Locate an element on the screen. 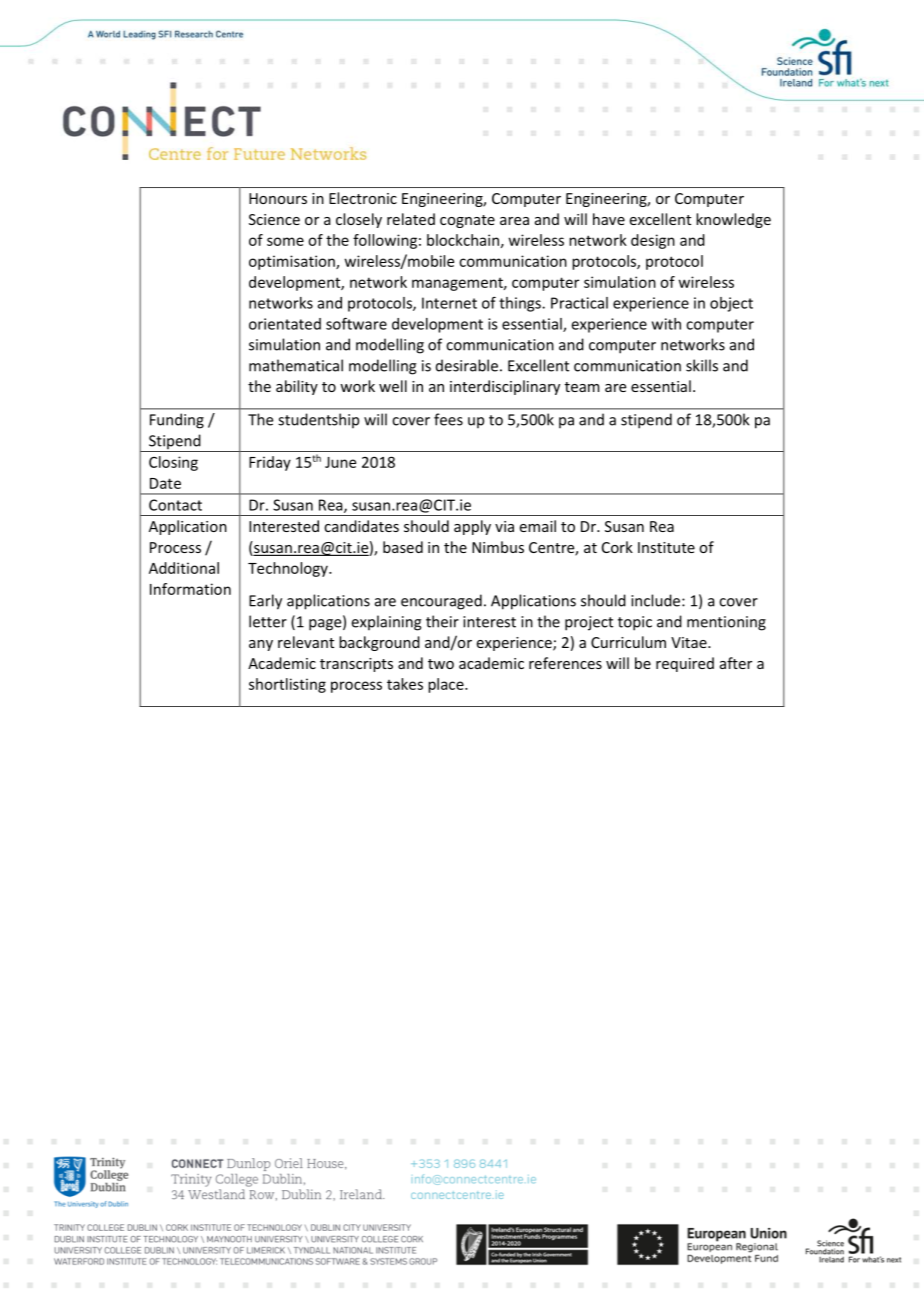 This screenshot has width=924, height=1309. have is located at coordinates (609, 219).
